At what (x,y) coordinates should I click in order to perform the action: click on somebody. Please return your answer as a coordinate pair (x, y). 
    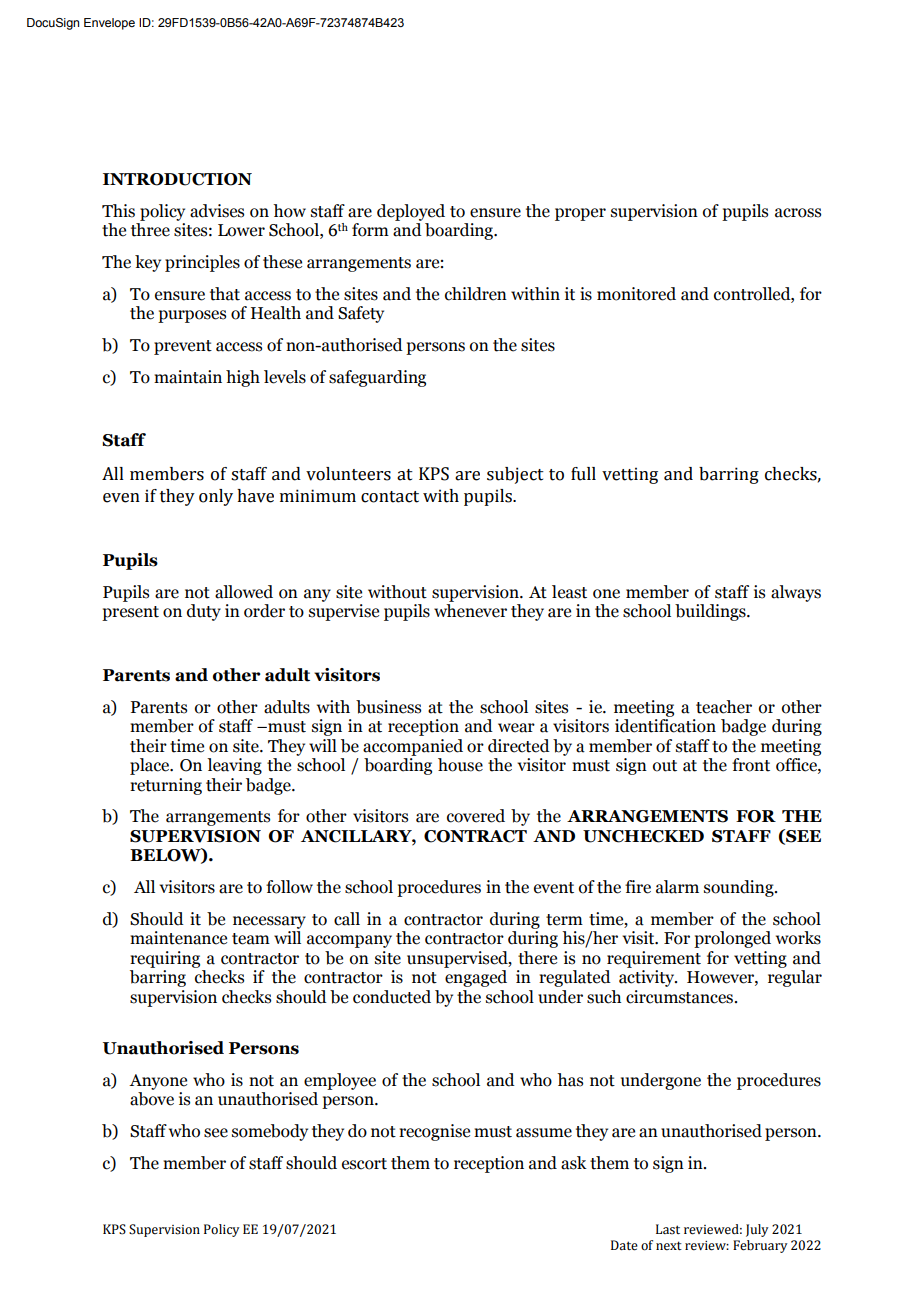
    Looking at the image, I should click on (270, 1132).
